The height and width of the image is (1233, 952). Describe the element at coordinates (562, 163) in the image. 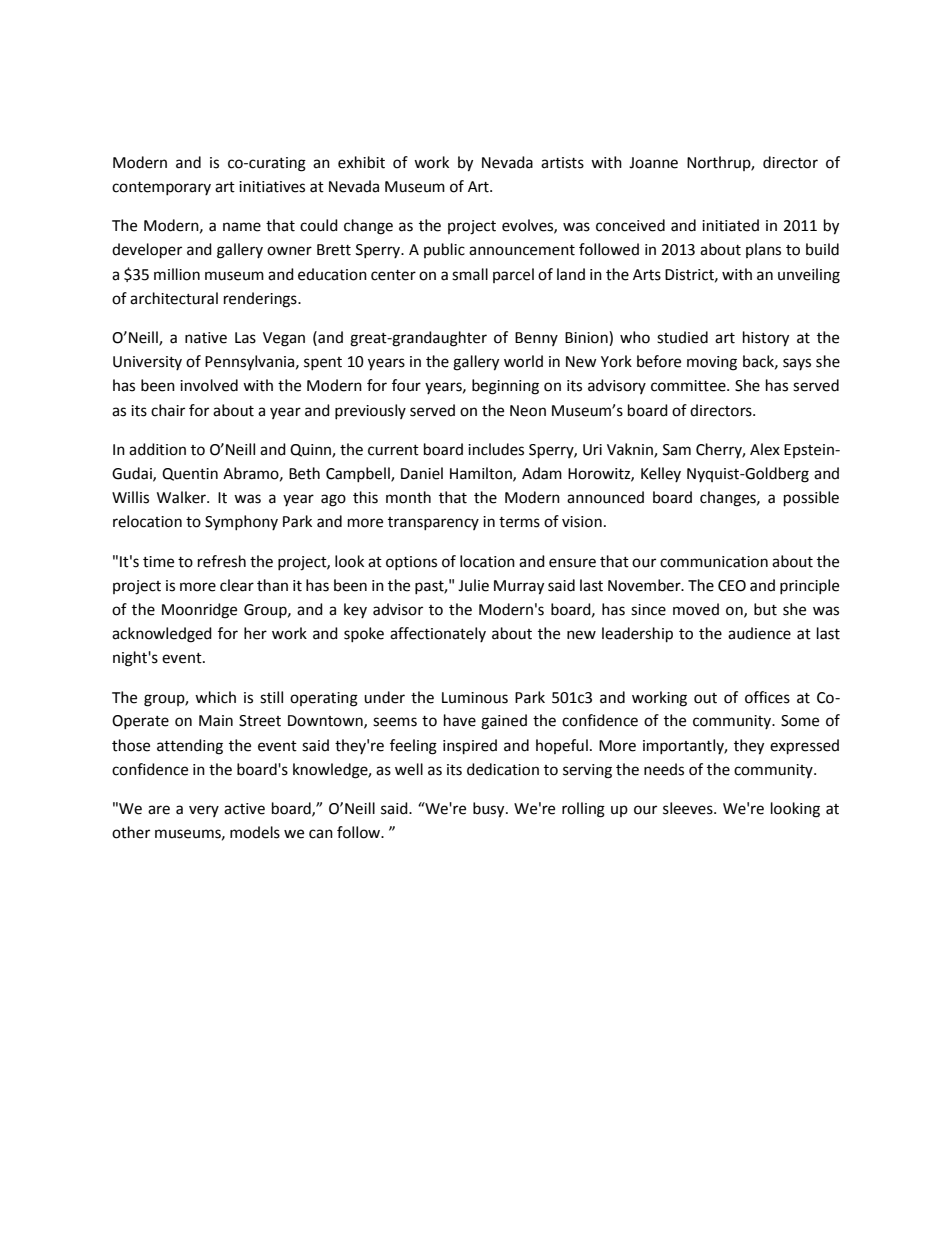

I see `artists` at that location.
